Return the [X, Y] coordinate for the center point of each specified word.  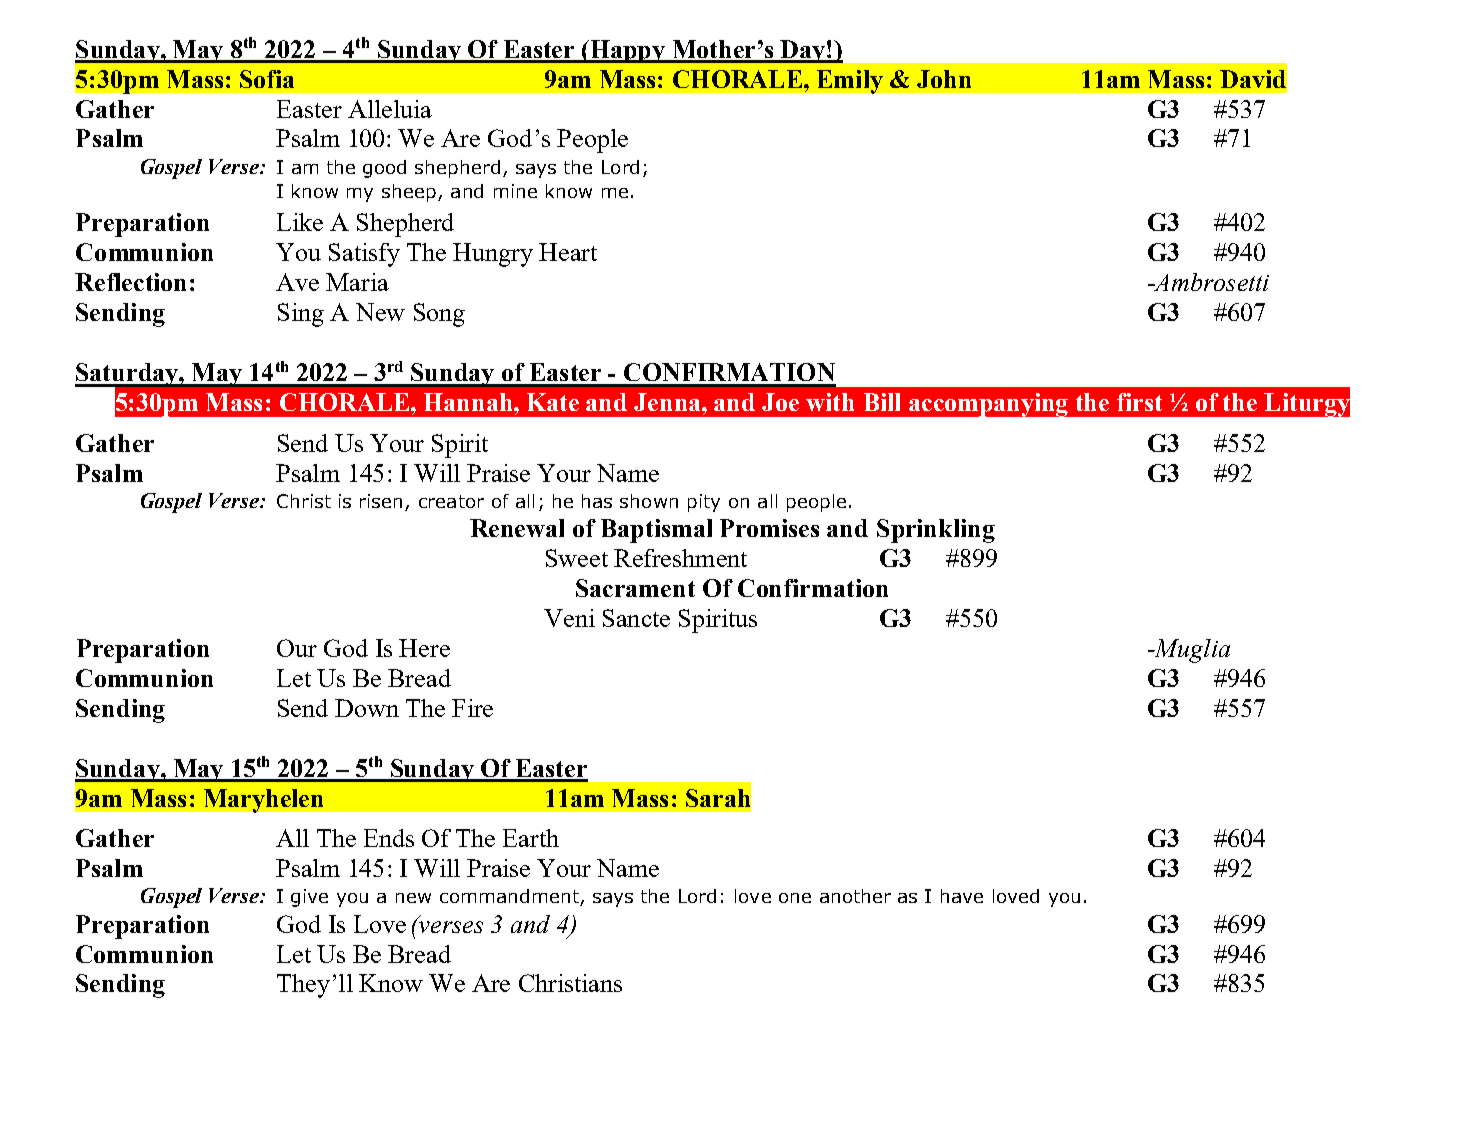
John [944, 79]
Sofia [267, 79]
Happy [628, 51]
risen [381, 501]
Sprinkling [936, 531]
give [309, 898]
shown [649, 501]
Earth [531, 838]
